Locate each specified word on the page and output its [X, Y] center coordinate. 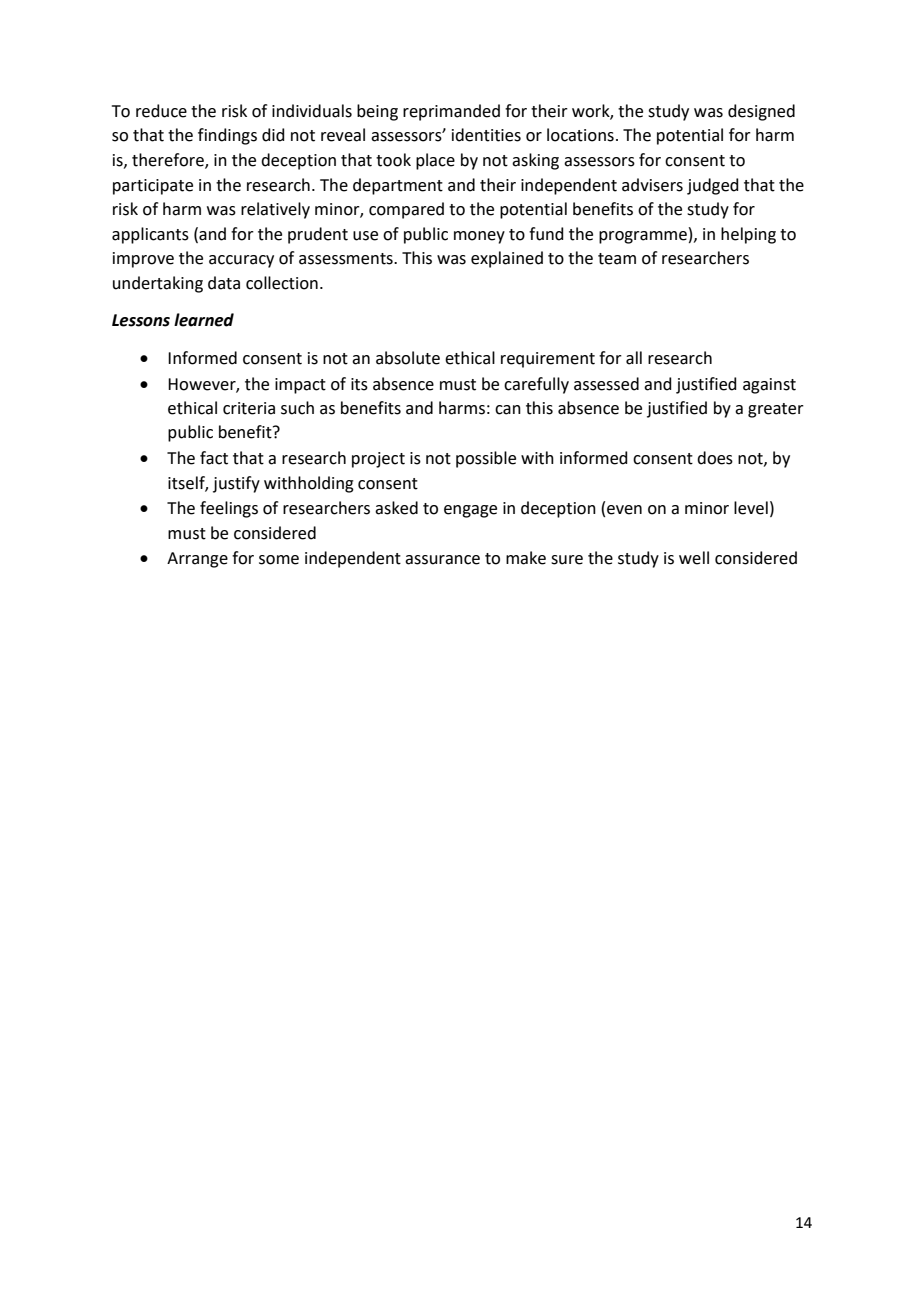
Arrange [197, 560]
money [479, 237]
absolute [408, 358]
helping [748, 235]
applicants [150, 235]
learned [204, 320]
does [715, 458]
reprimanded [451, 112]
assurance [442, 560]
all [634, 358]
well [694, 558]
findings [227, 136]
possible [486, 459]
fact [214, 458]
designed [761, 112]
